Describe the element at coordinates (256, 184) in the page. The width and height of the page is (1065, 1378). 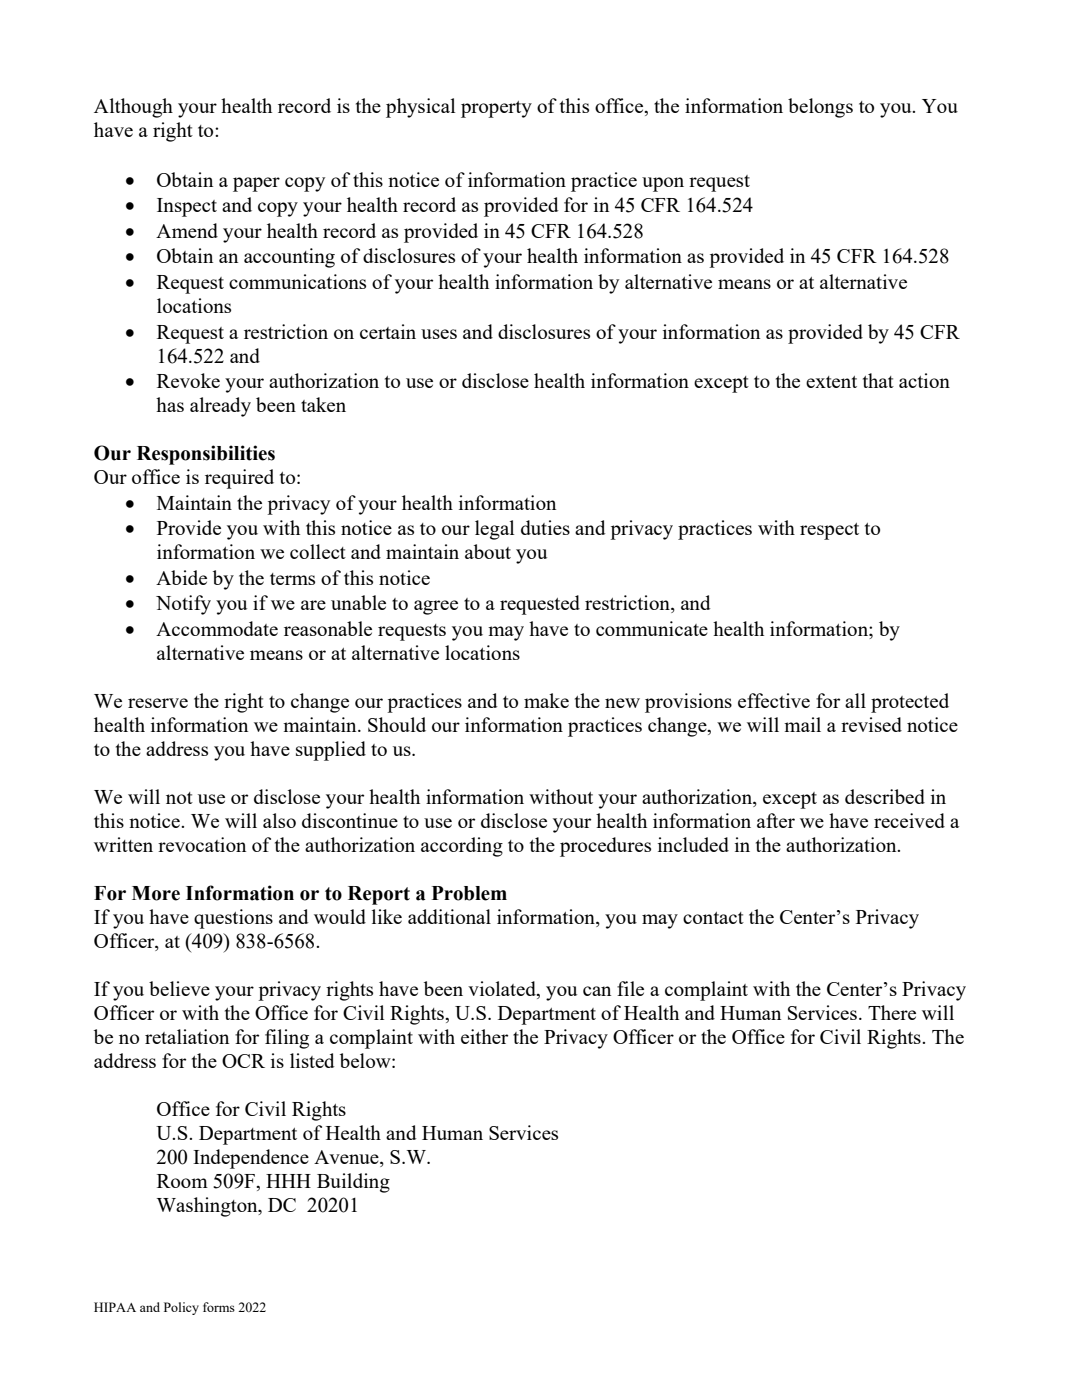
I see `paper` at that location.
